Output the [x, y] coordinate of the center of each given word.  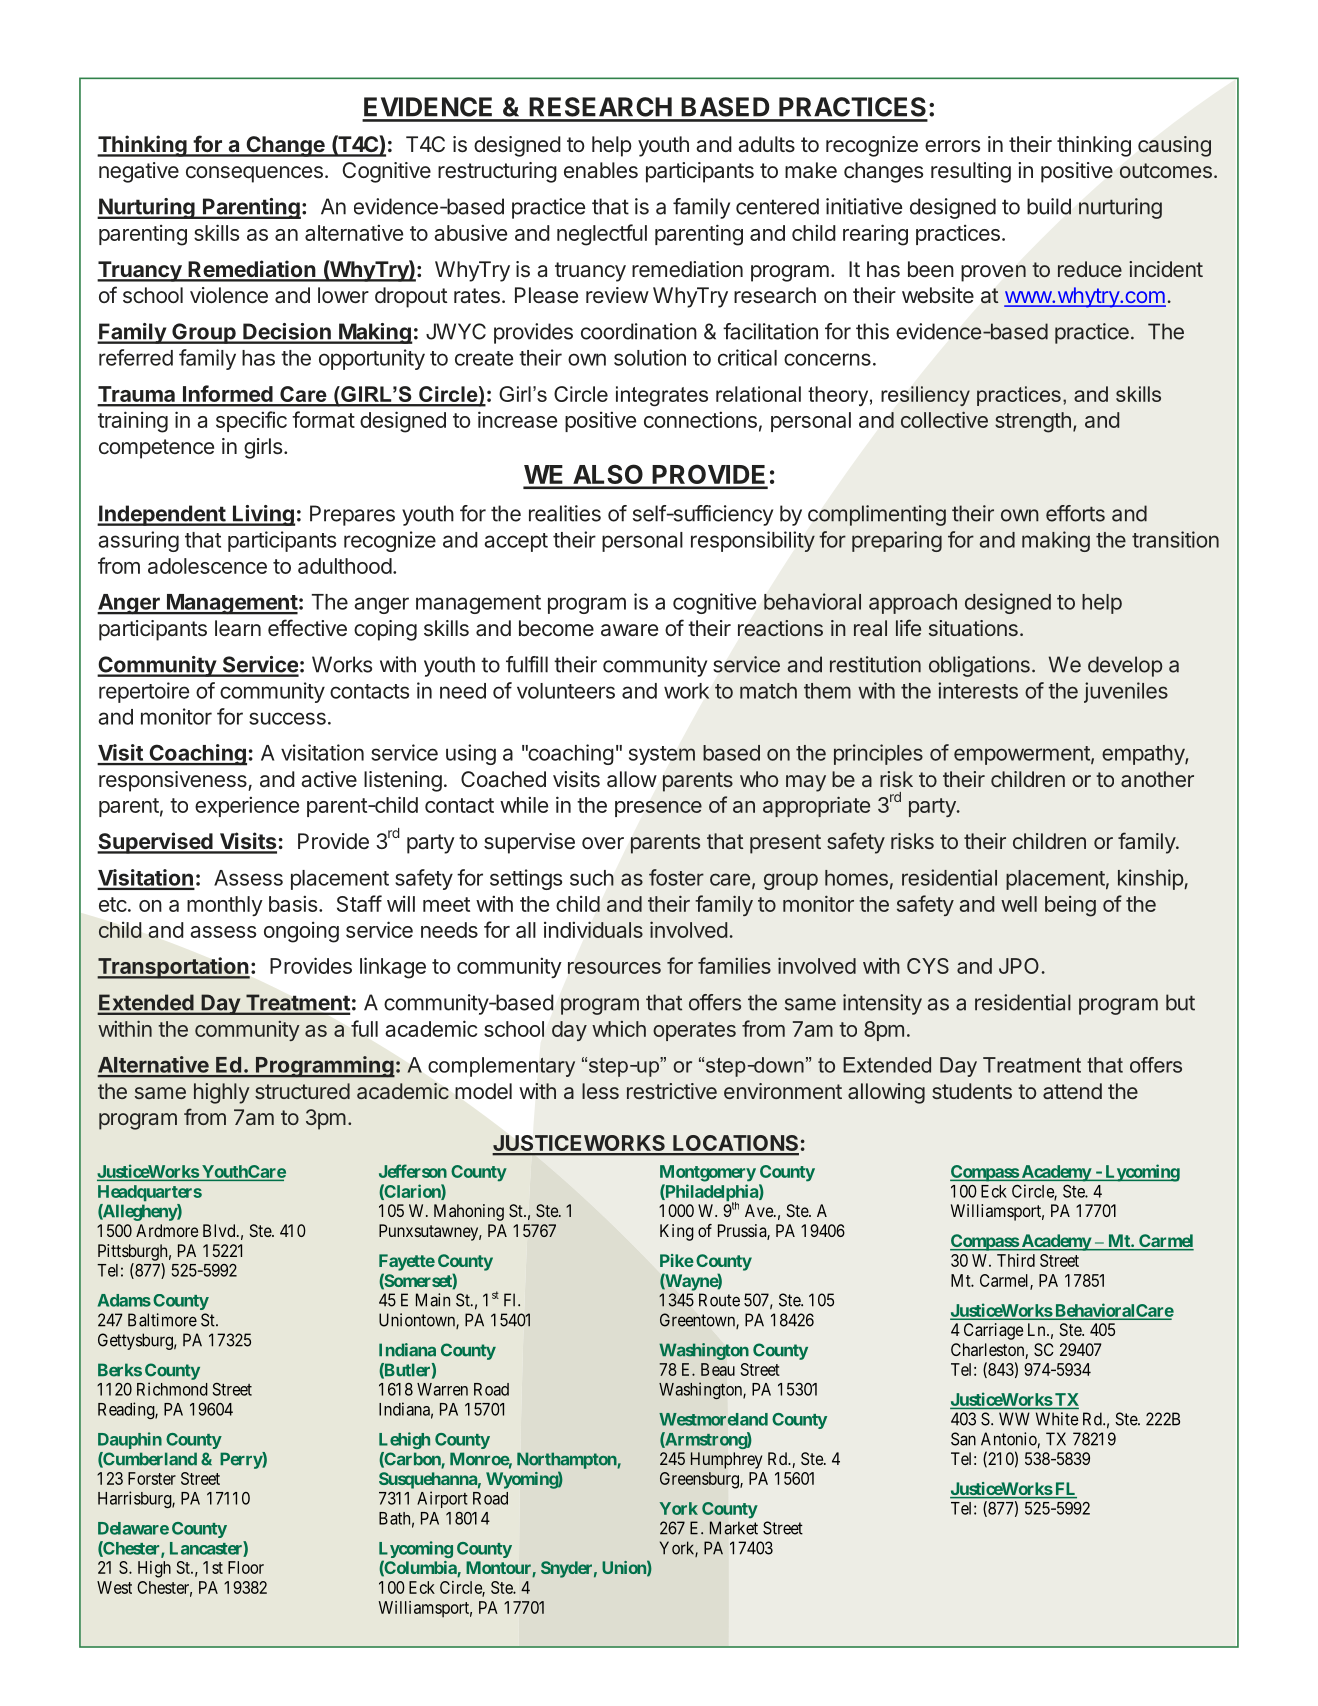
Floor [246, 1567]
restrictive [672, 1091]
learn [238, 628]
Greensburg [700, 1480]
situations [973, 628]
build [1049, 206]
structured [302, 1091]
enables [601, 170]
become [556, 628]
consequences [254, 174]
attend [1072, 1091]
